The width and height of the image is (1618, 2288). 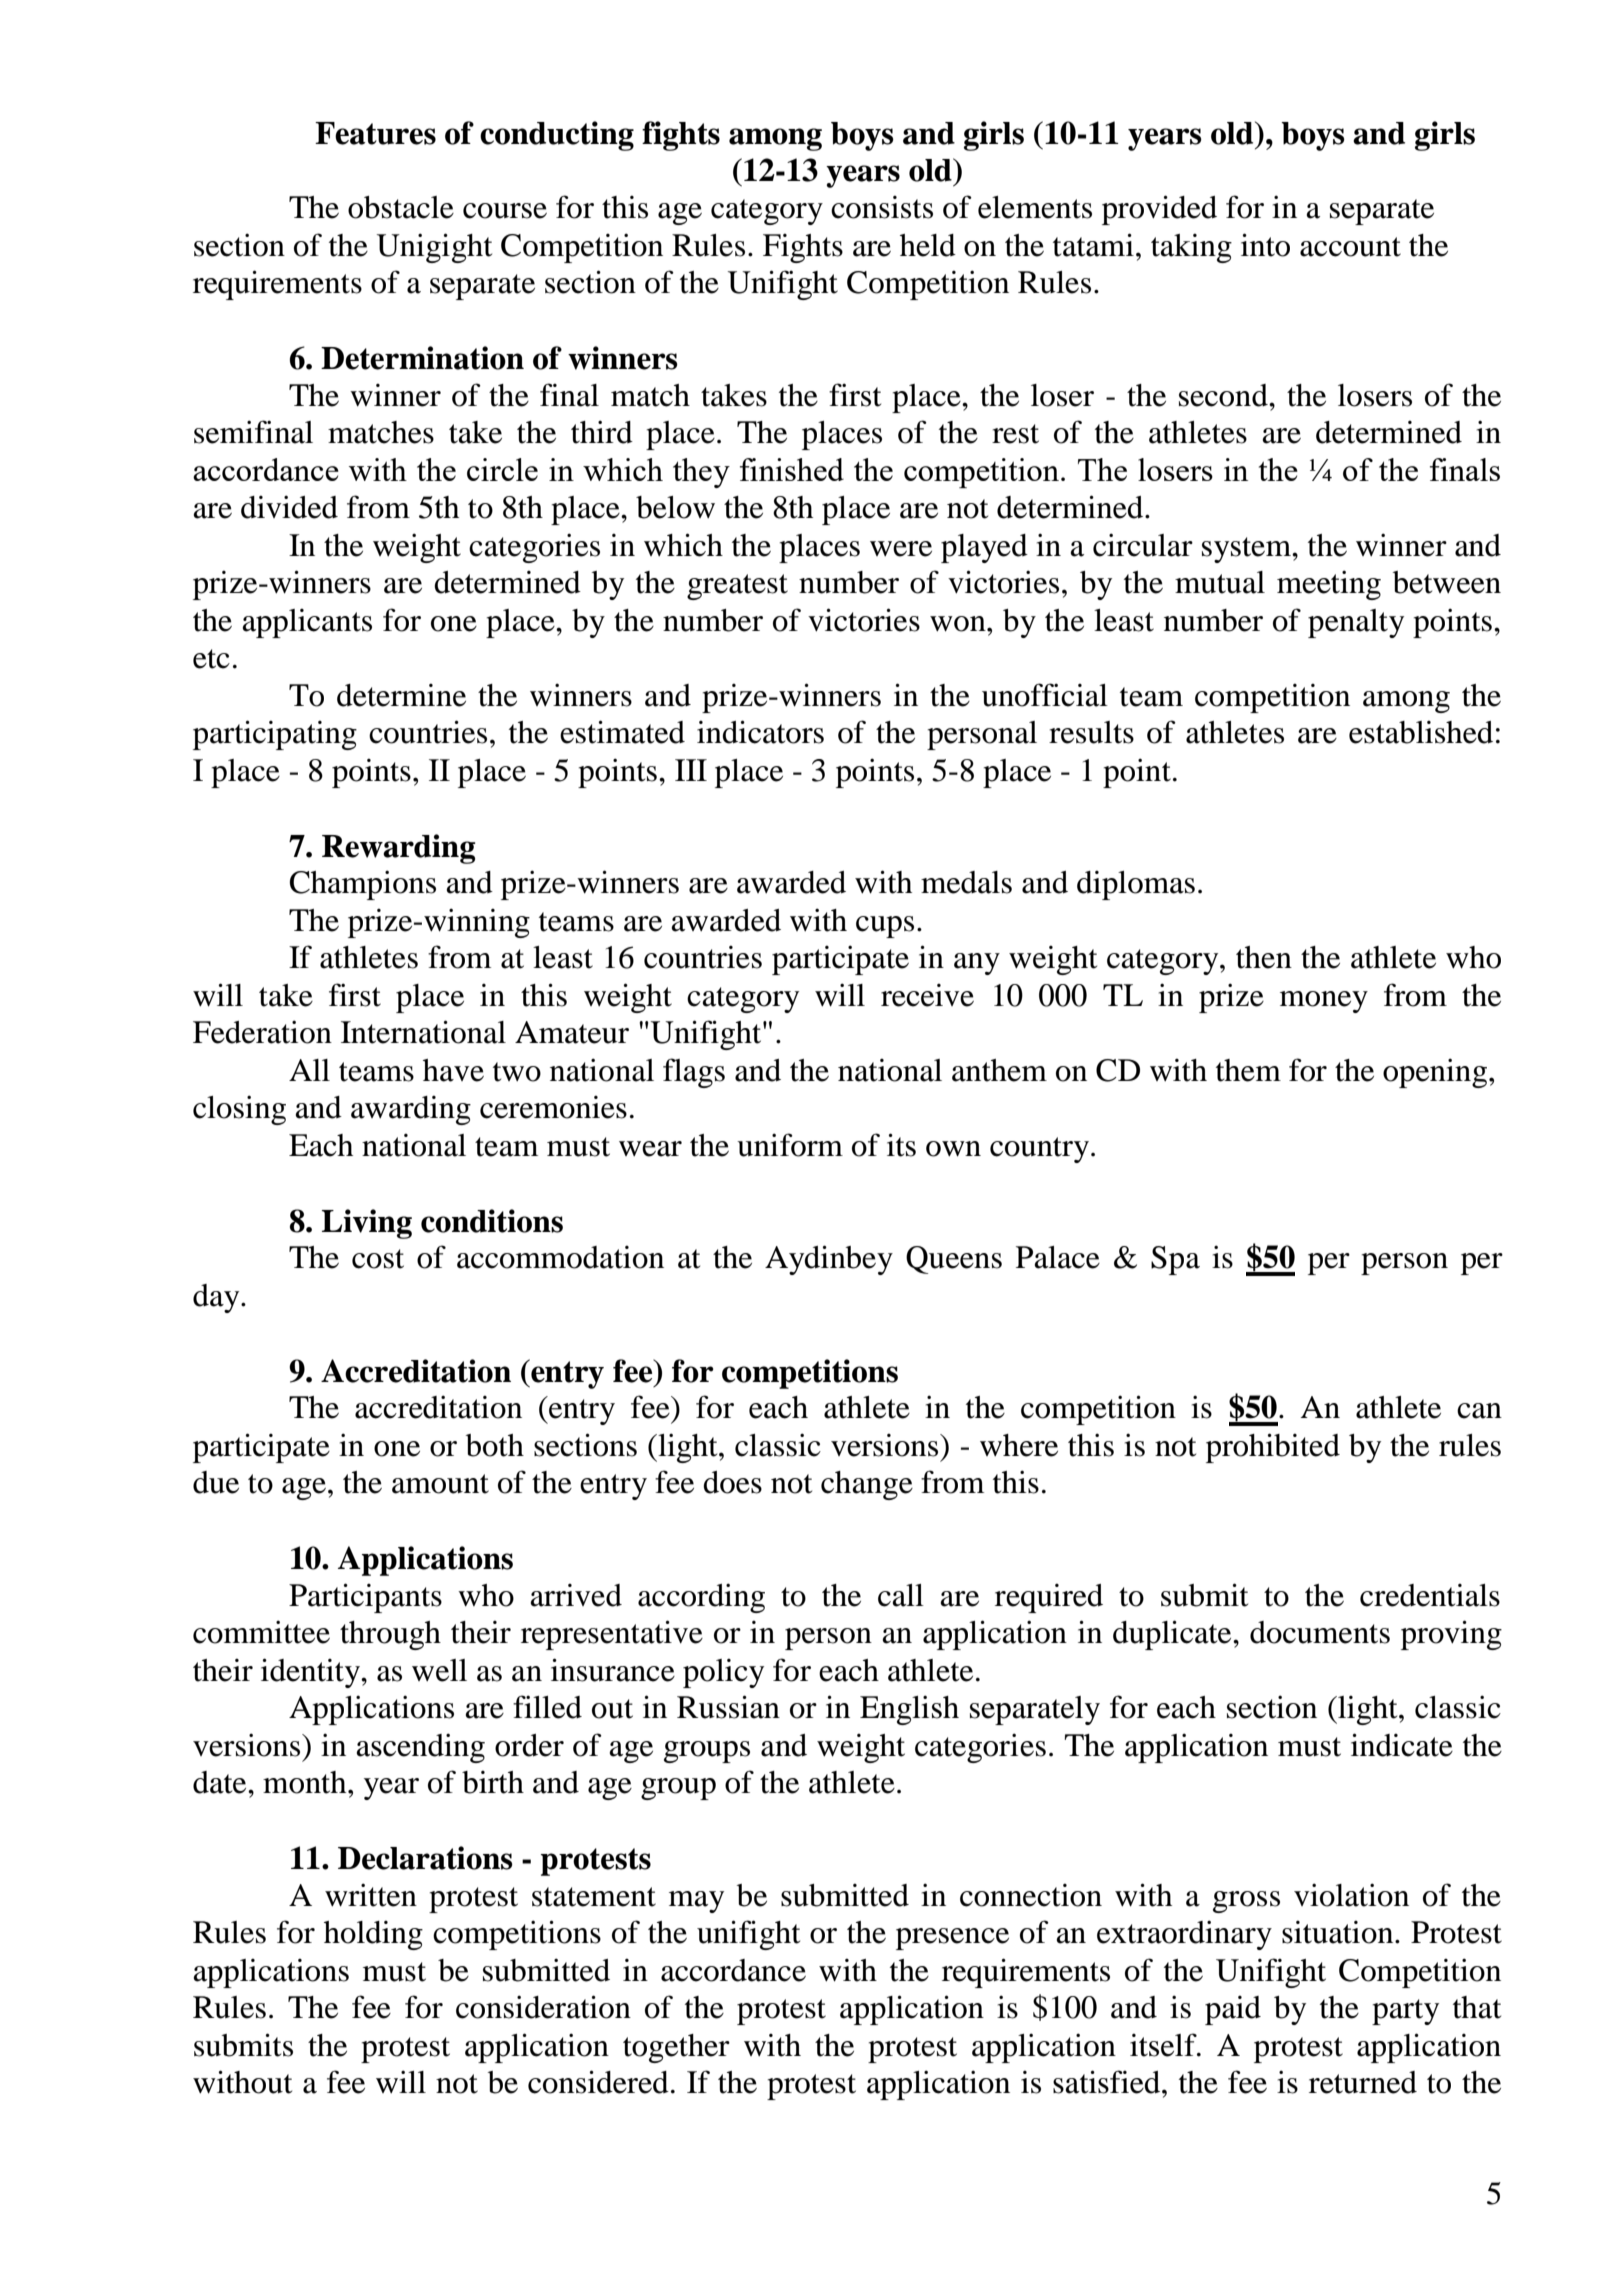 I want to click on account, so click(x=1350, y=247).
